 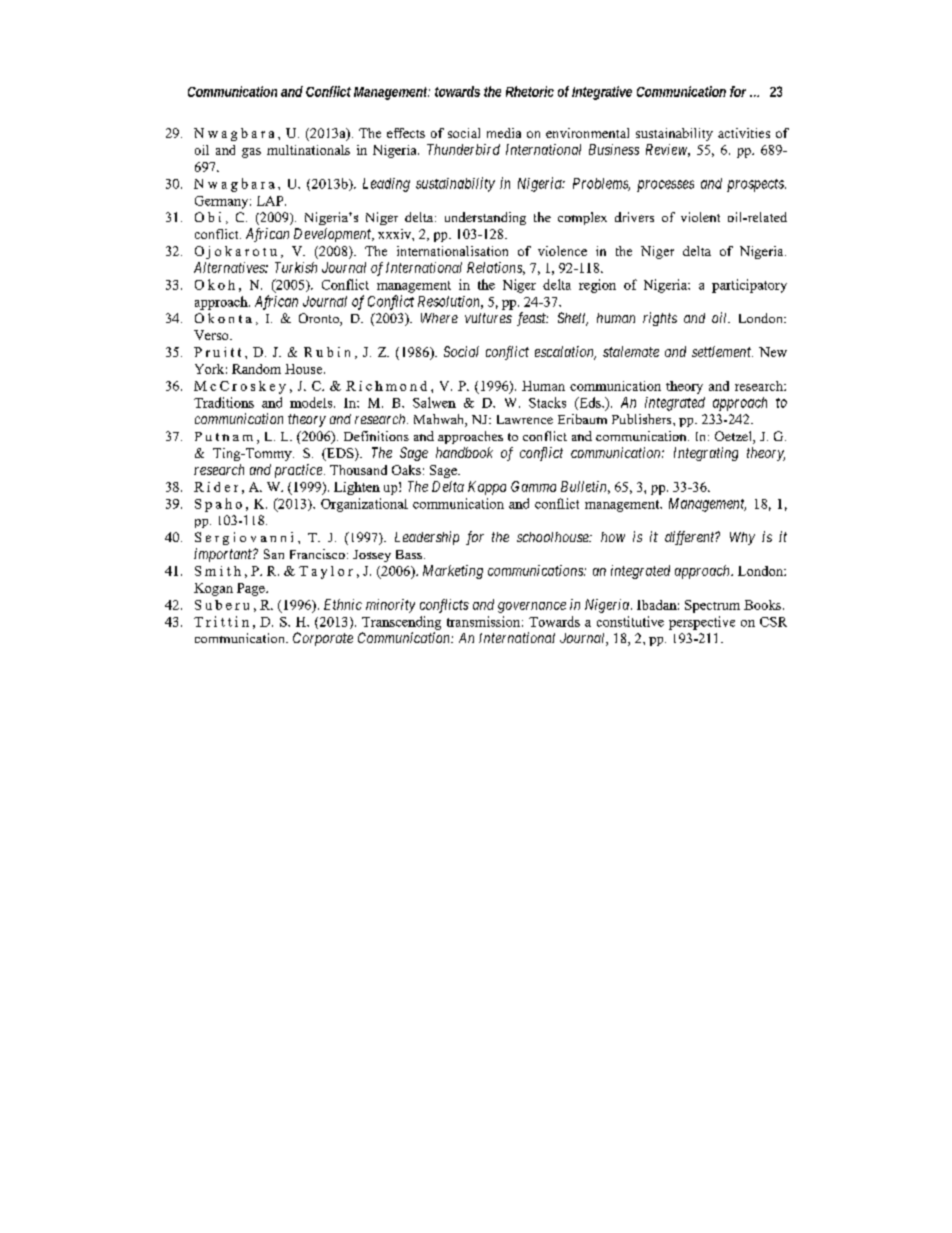 I want to click on Corporate, so click(x=323, y=639).
